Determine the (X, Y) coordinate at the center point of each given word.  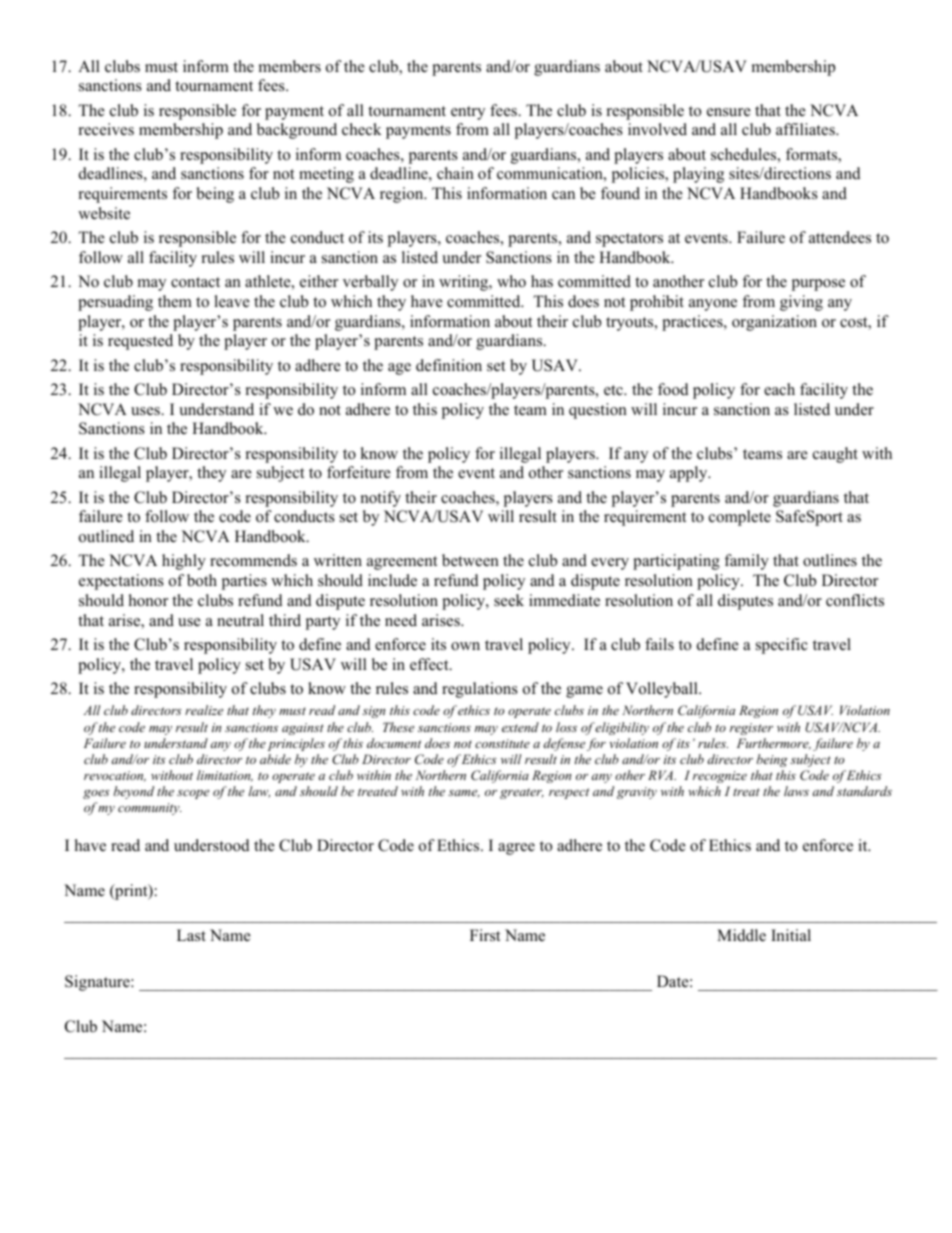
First (485, 935)
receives (106, 129)
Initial (791, 935)
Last (191, 935)
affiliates (806, 129)
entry (468, 113)
